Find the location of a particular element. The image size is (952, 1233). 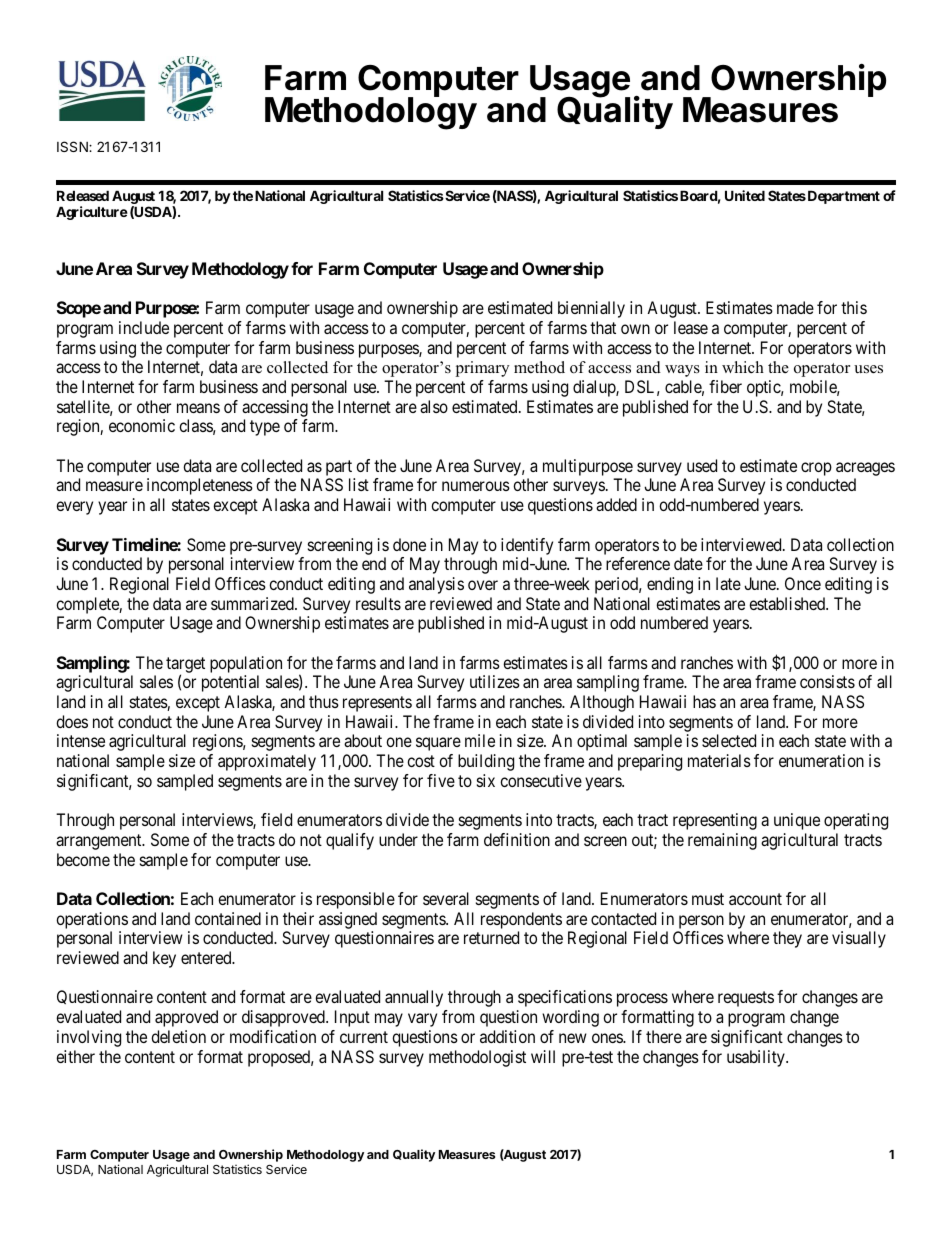

summarized is located at coordinates (253, 603).
